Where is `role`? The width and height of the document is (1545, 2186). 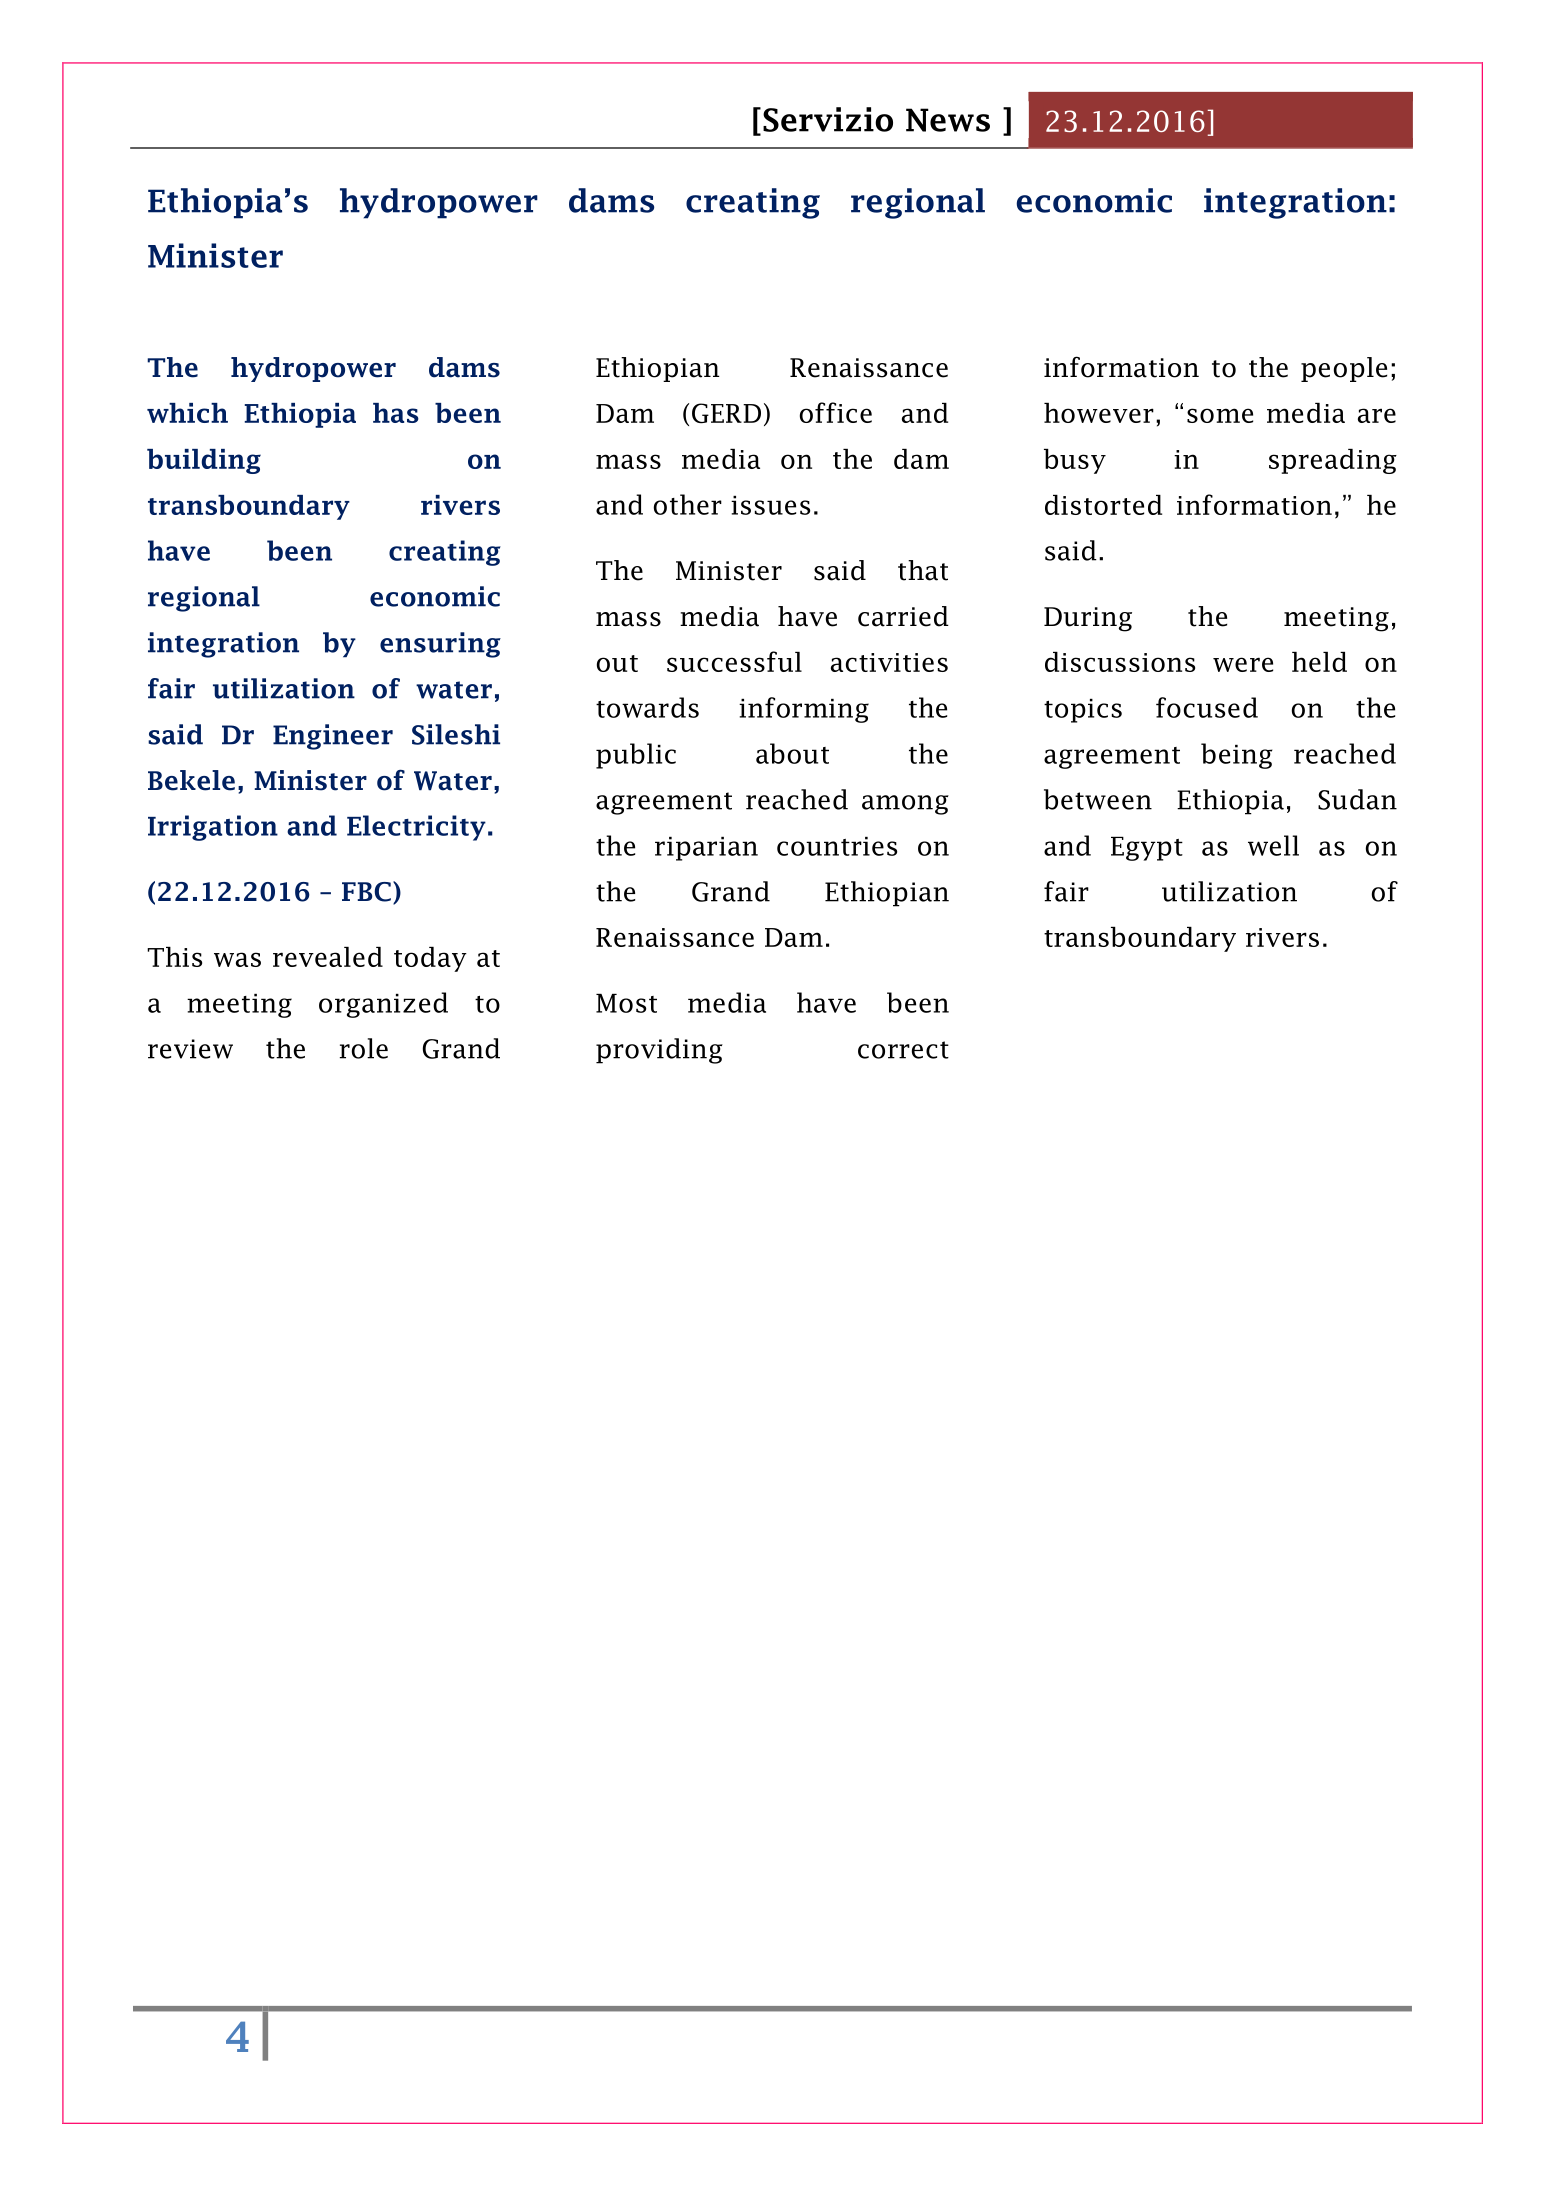 role is located at coordinates (364, 1048).
